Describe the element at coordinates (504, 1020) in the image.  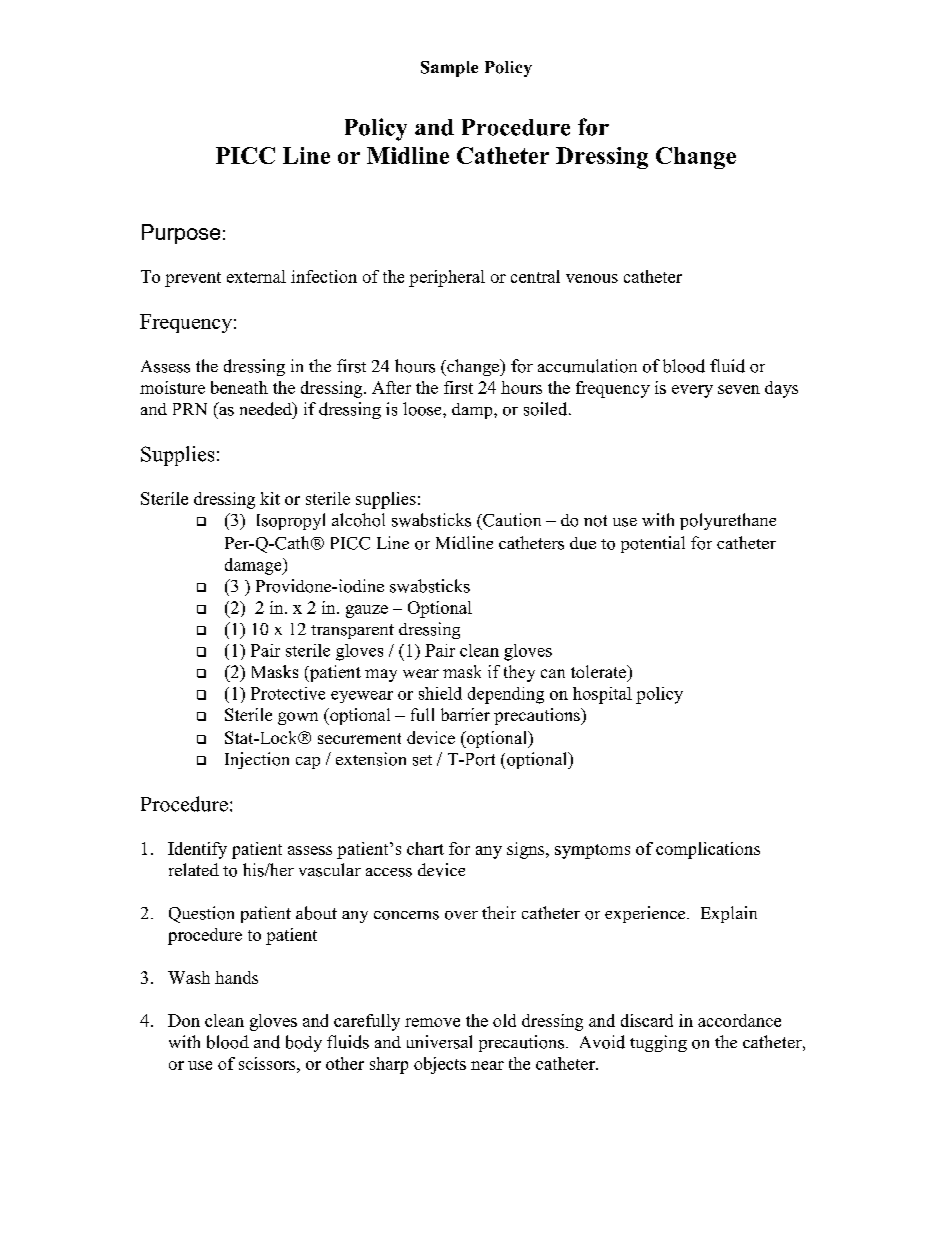
I see `old` at that location.
